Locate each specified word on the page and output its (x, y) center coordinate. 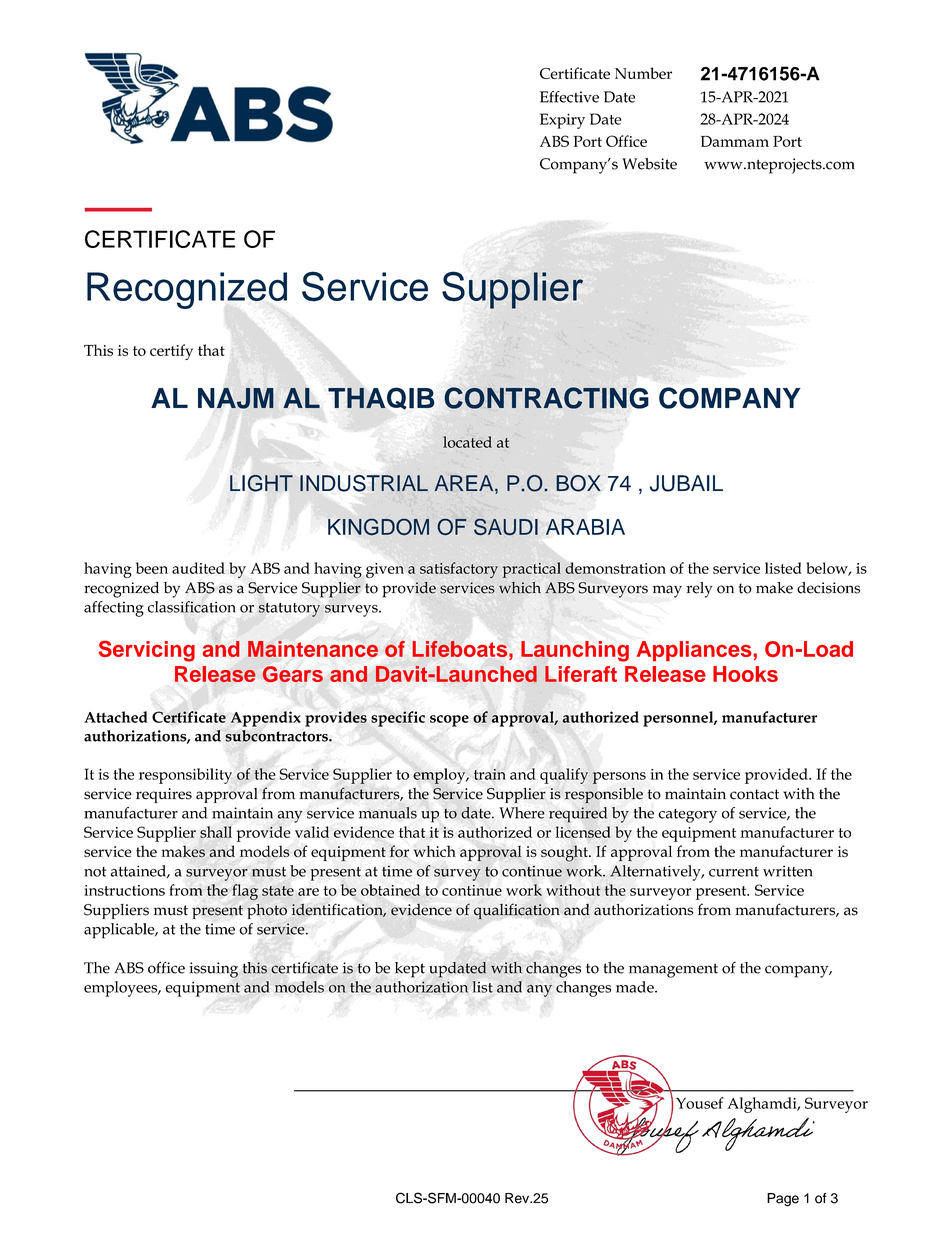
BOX (578, 483)
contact (754, 794)
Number (643, 73)
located (467, 442)
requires (164, 795)
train (490, 774)
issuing (213, 970)
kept (410, 970)
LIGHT (261, 483)
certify (171, 352)
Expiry (562, 121)
